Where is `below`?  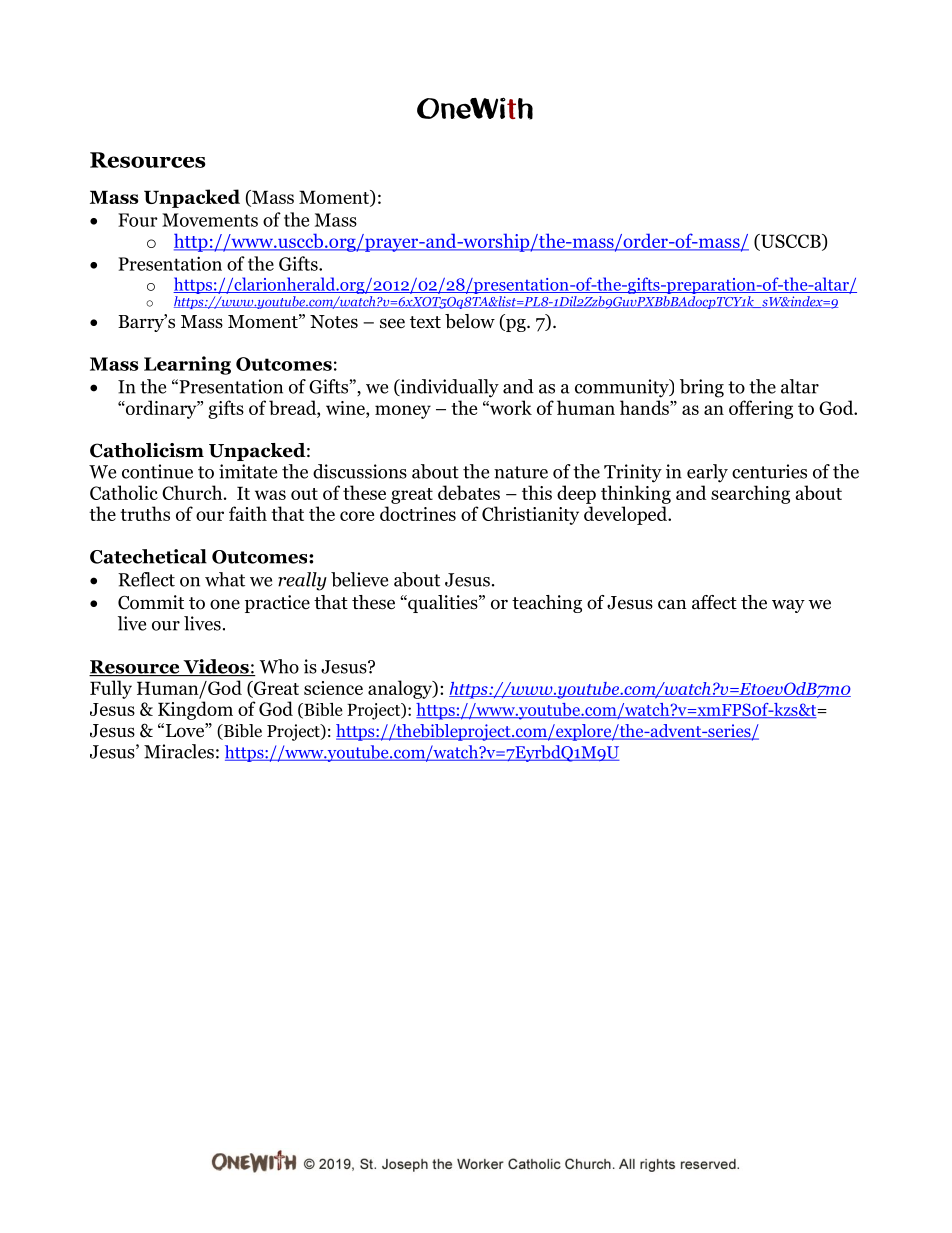
below is located at coordinates (470, 321).
